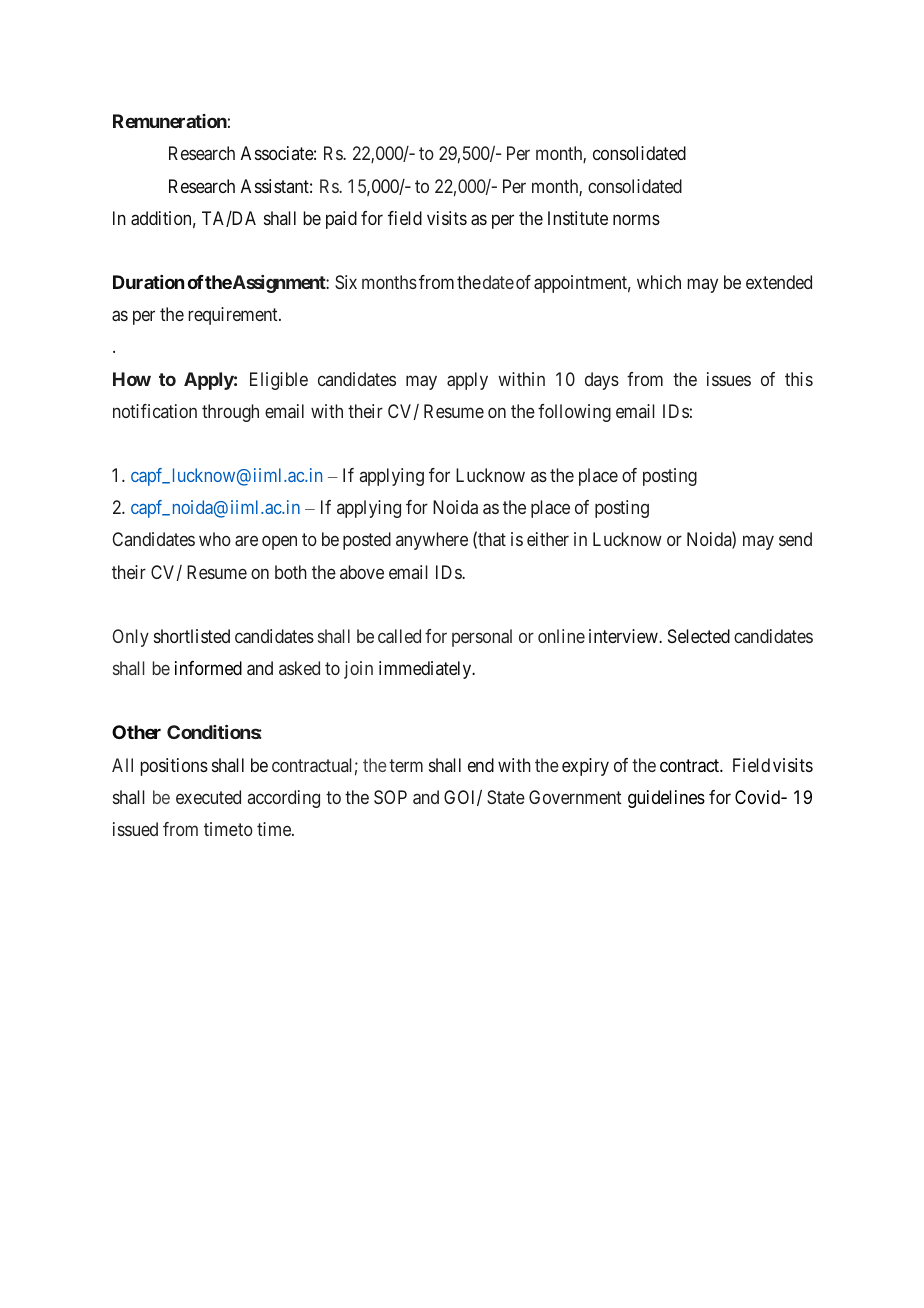 The image size is (924, 1308). Describe the element at coordinates (795, 539) in the screenshot. I see `send` at that location.
